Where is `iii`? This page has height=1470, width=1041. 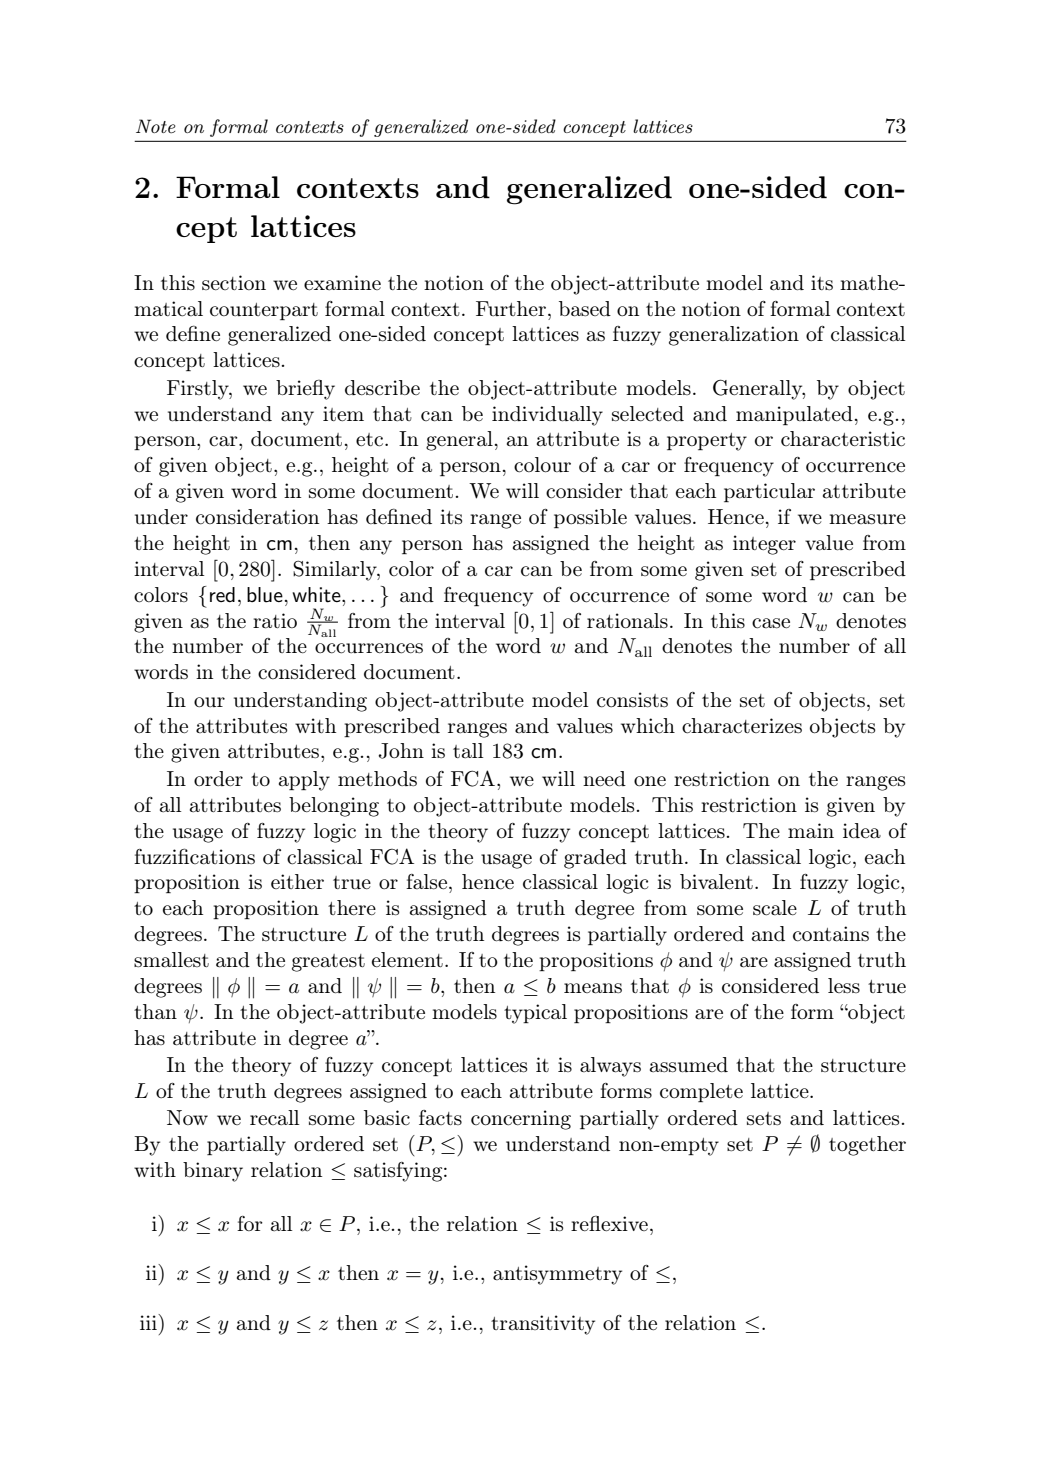
iii is located at coordinates (149, 1322).
